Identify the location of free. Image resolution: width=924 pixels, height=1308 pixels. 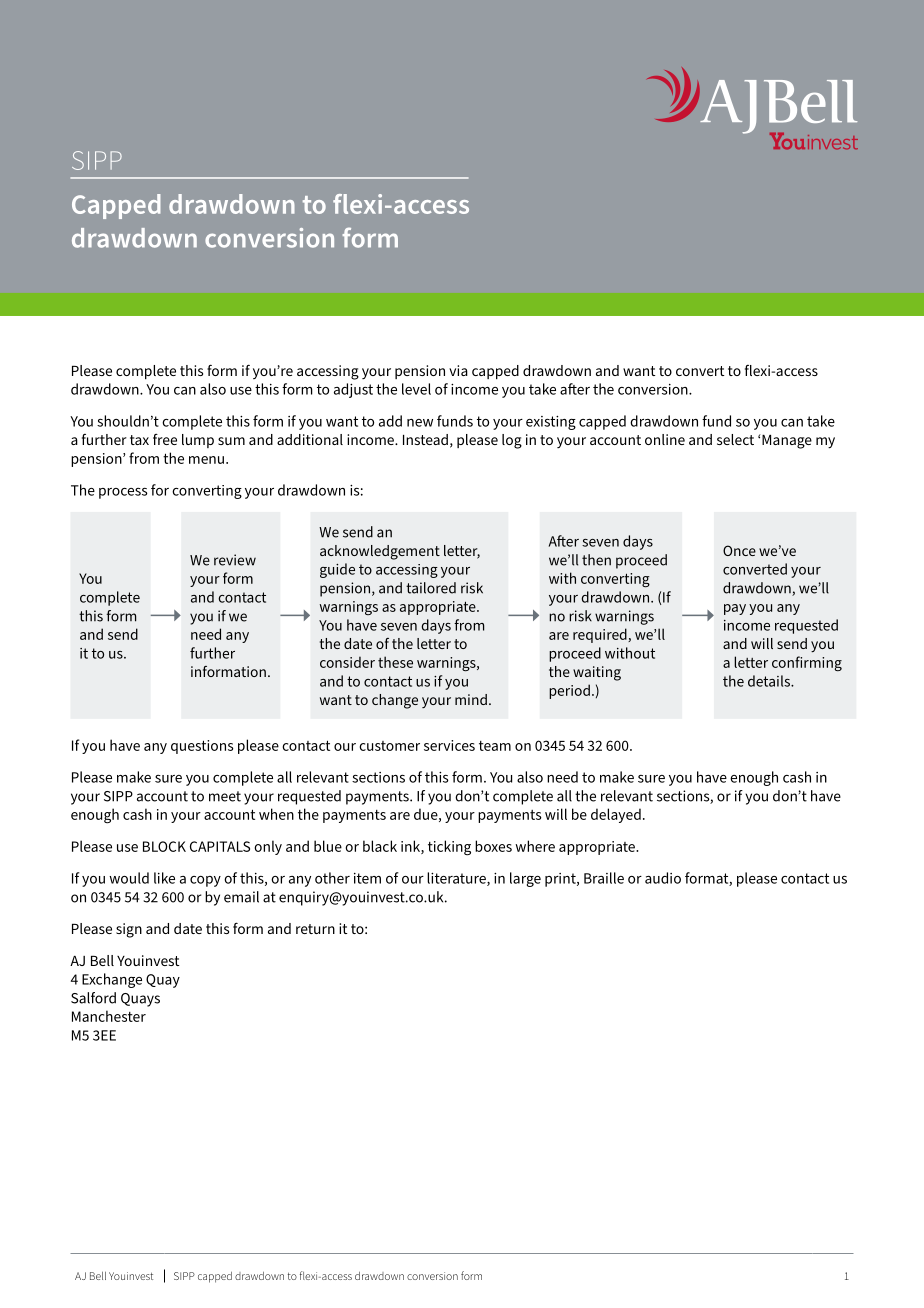
(165, 439).
